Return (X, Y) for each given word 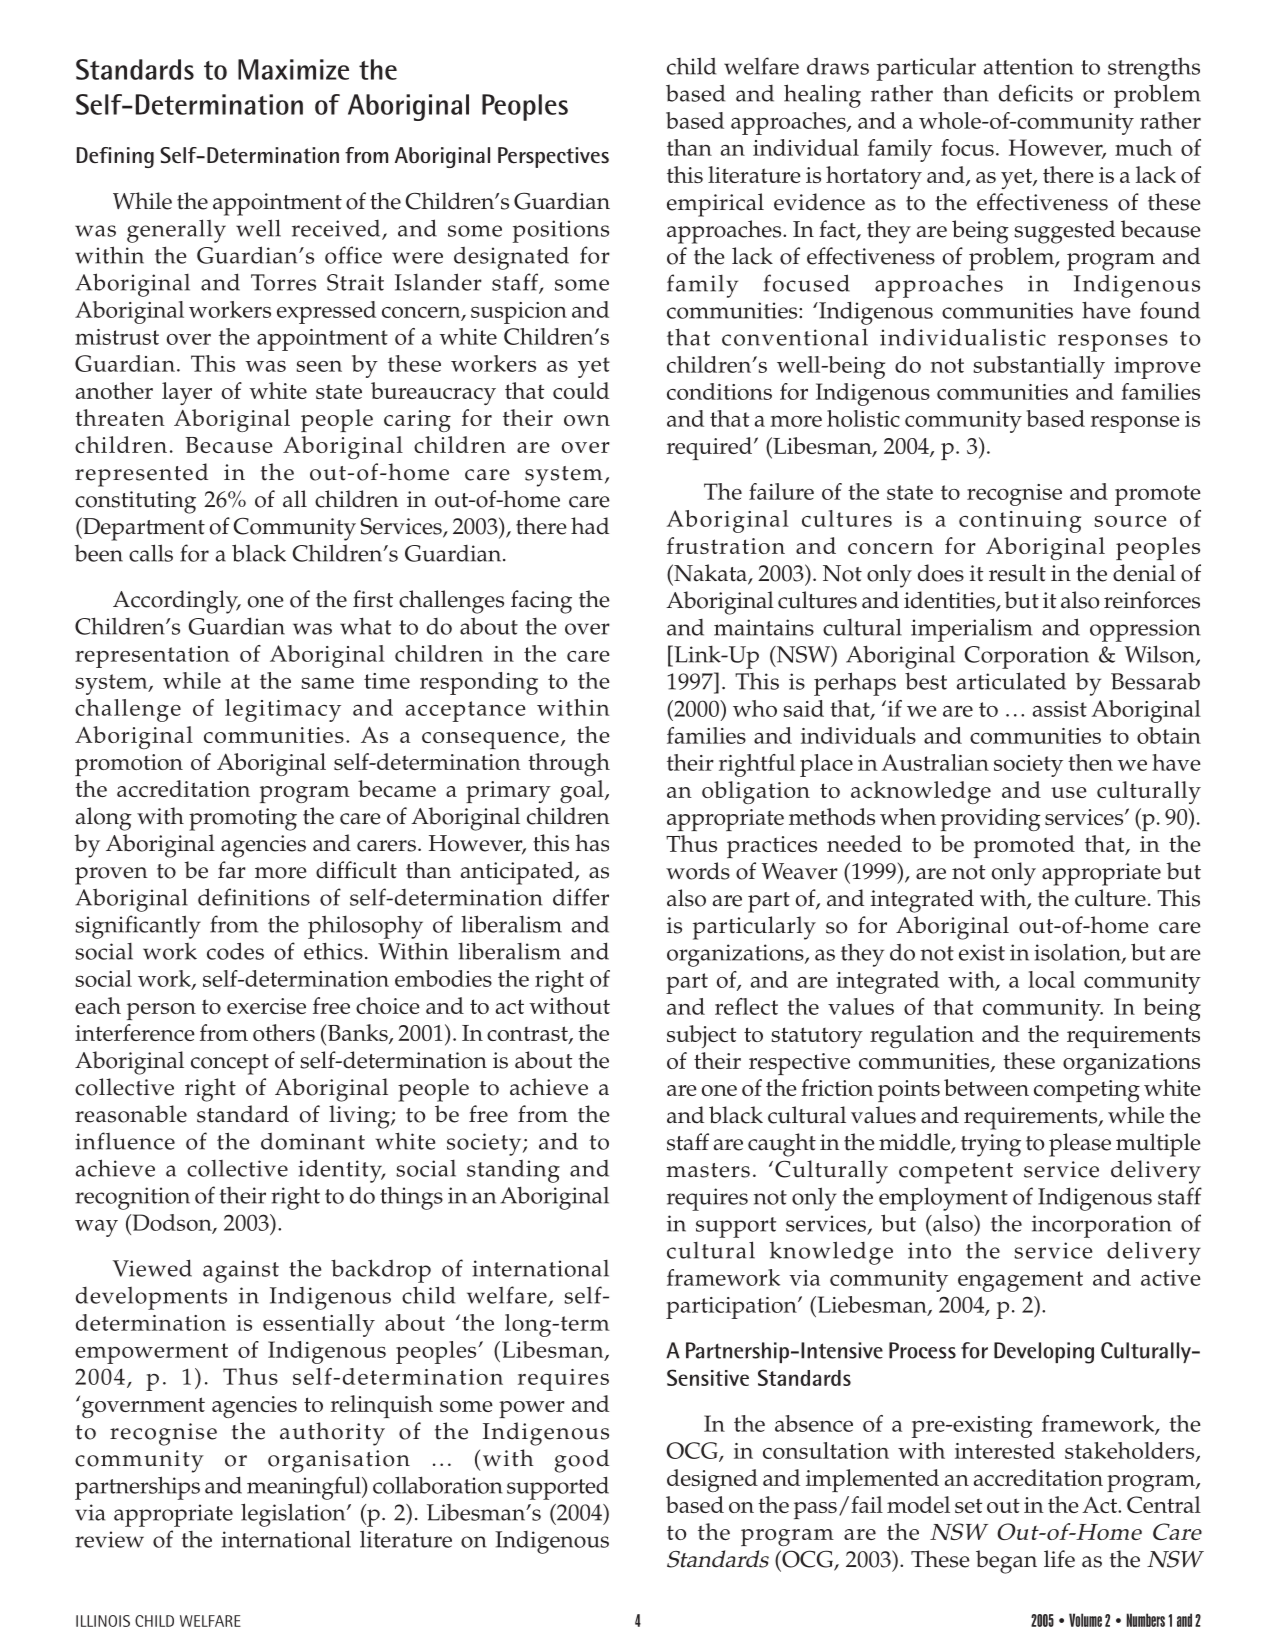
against (241, 1271)
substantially (1039, 367)
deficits (1036, 93)
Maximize (293, 69)
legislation (294, 1515)
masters (708, 1170)
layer (187, 393)
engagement (1020, 1281)
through (569, 764)
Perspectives (553, 157)
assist (1060, 709)
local (1051, 979)
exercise (266, 1006)
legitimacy (283, 710)
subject (701, 1036)
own (587, 420)
